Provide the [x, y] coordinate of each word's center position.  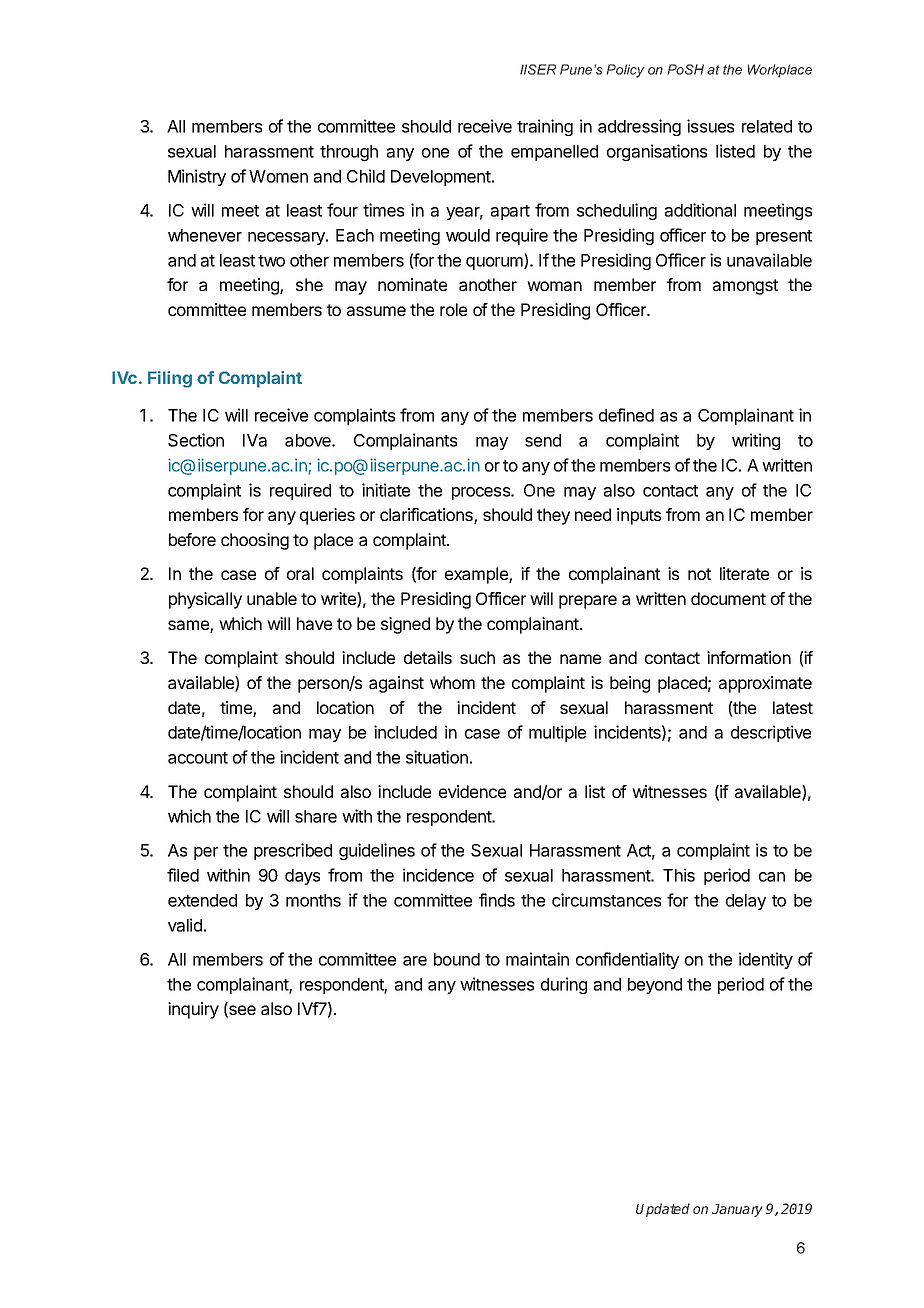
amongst [745, 287]
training [545, 127]
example [477, 575]
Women [278, 176]
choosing [255, 541]
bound [457, 959]
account [198, 758]
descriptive [771, 733]
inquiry [193, 1010]
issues [710, 126]
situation [437, 757]
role [453, 309]
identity [766, 960]
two [271, 261]
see [241, 1011]
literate [744, 573]
